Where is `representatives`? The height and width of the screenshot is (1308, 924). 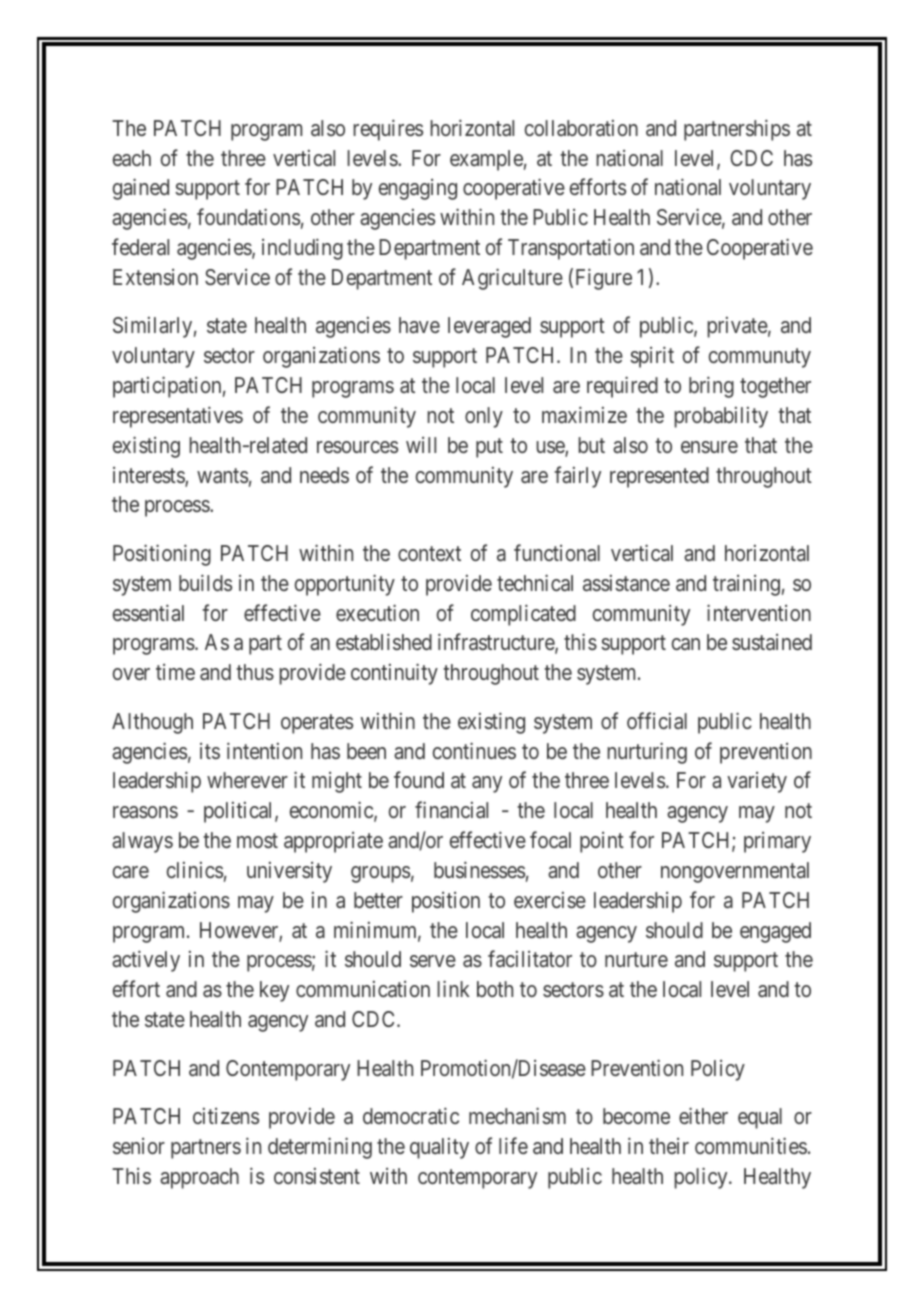 representatives is located at coordinates (178, 417).
